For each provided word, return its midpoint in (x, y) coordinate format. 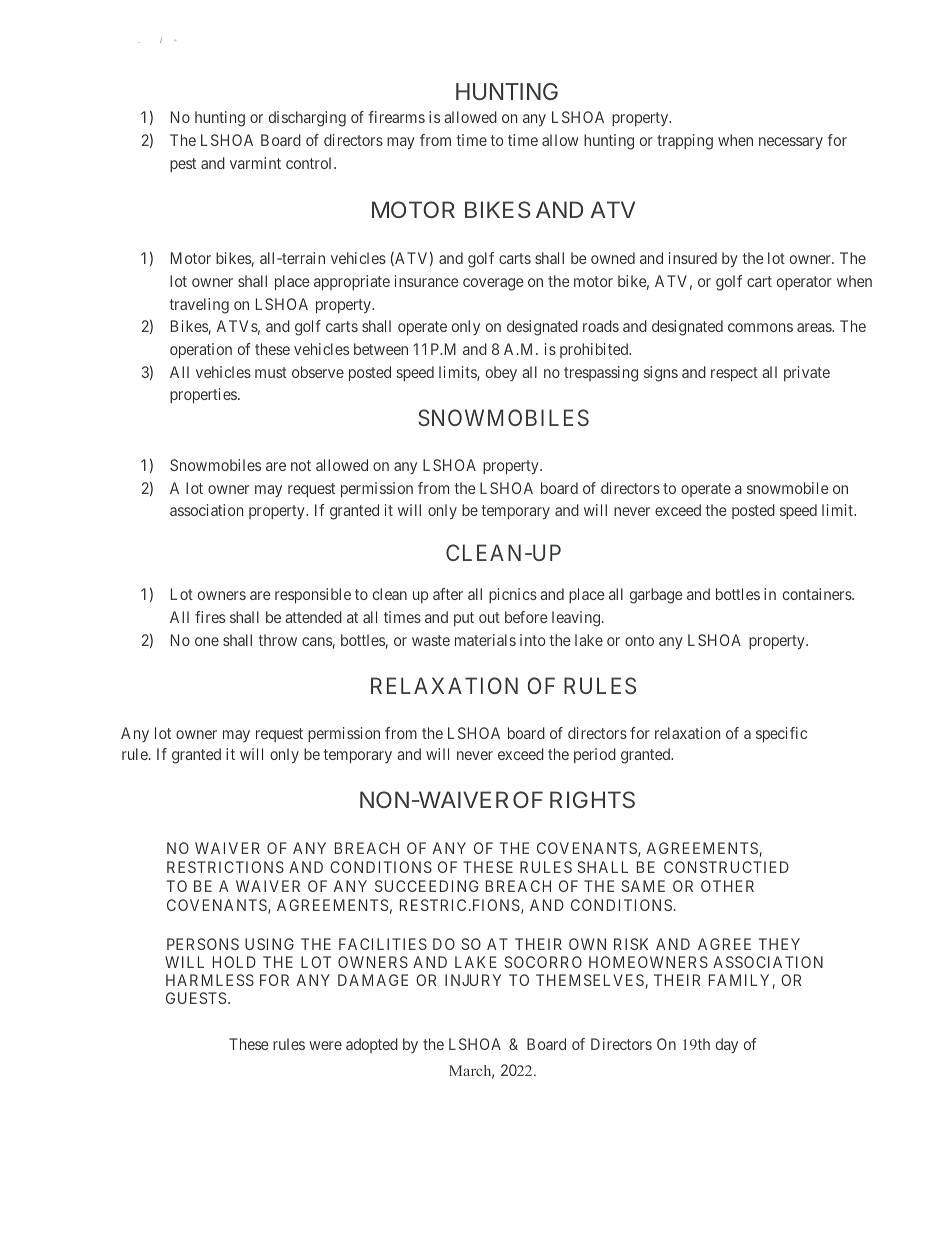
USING (269, 944)
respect (734, 374)
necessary (791, 143)
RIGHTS (592, 799)
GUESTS (196, 998)
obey (501, 373)
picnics (513, 595)
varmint (255, 163)
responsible (313, 595)
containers (818, 594)
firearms (397, 117)
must (271, 372)
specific (781, 734)
